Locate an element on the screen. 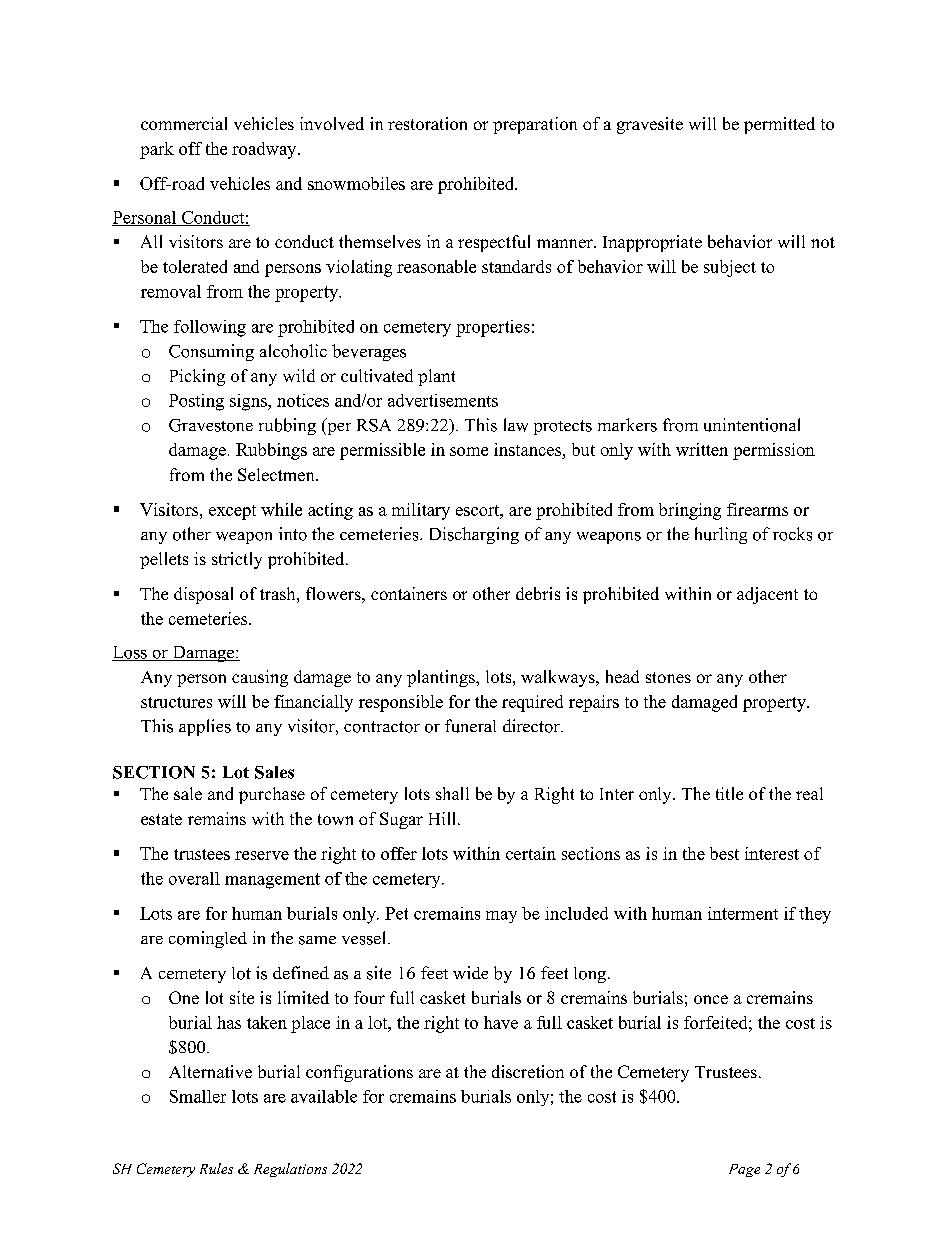 The height and width of the screenshot is (1233, 952). Hill is located at coordinates (444, 818).
